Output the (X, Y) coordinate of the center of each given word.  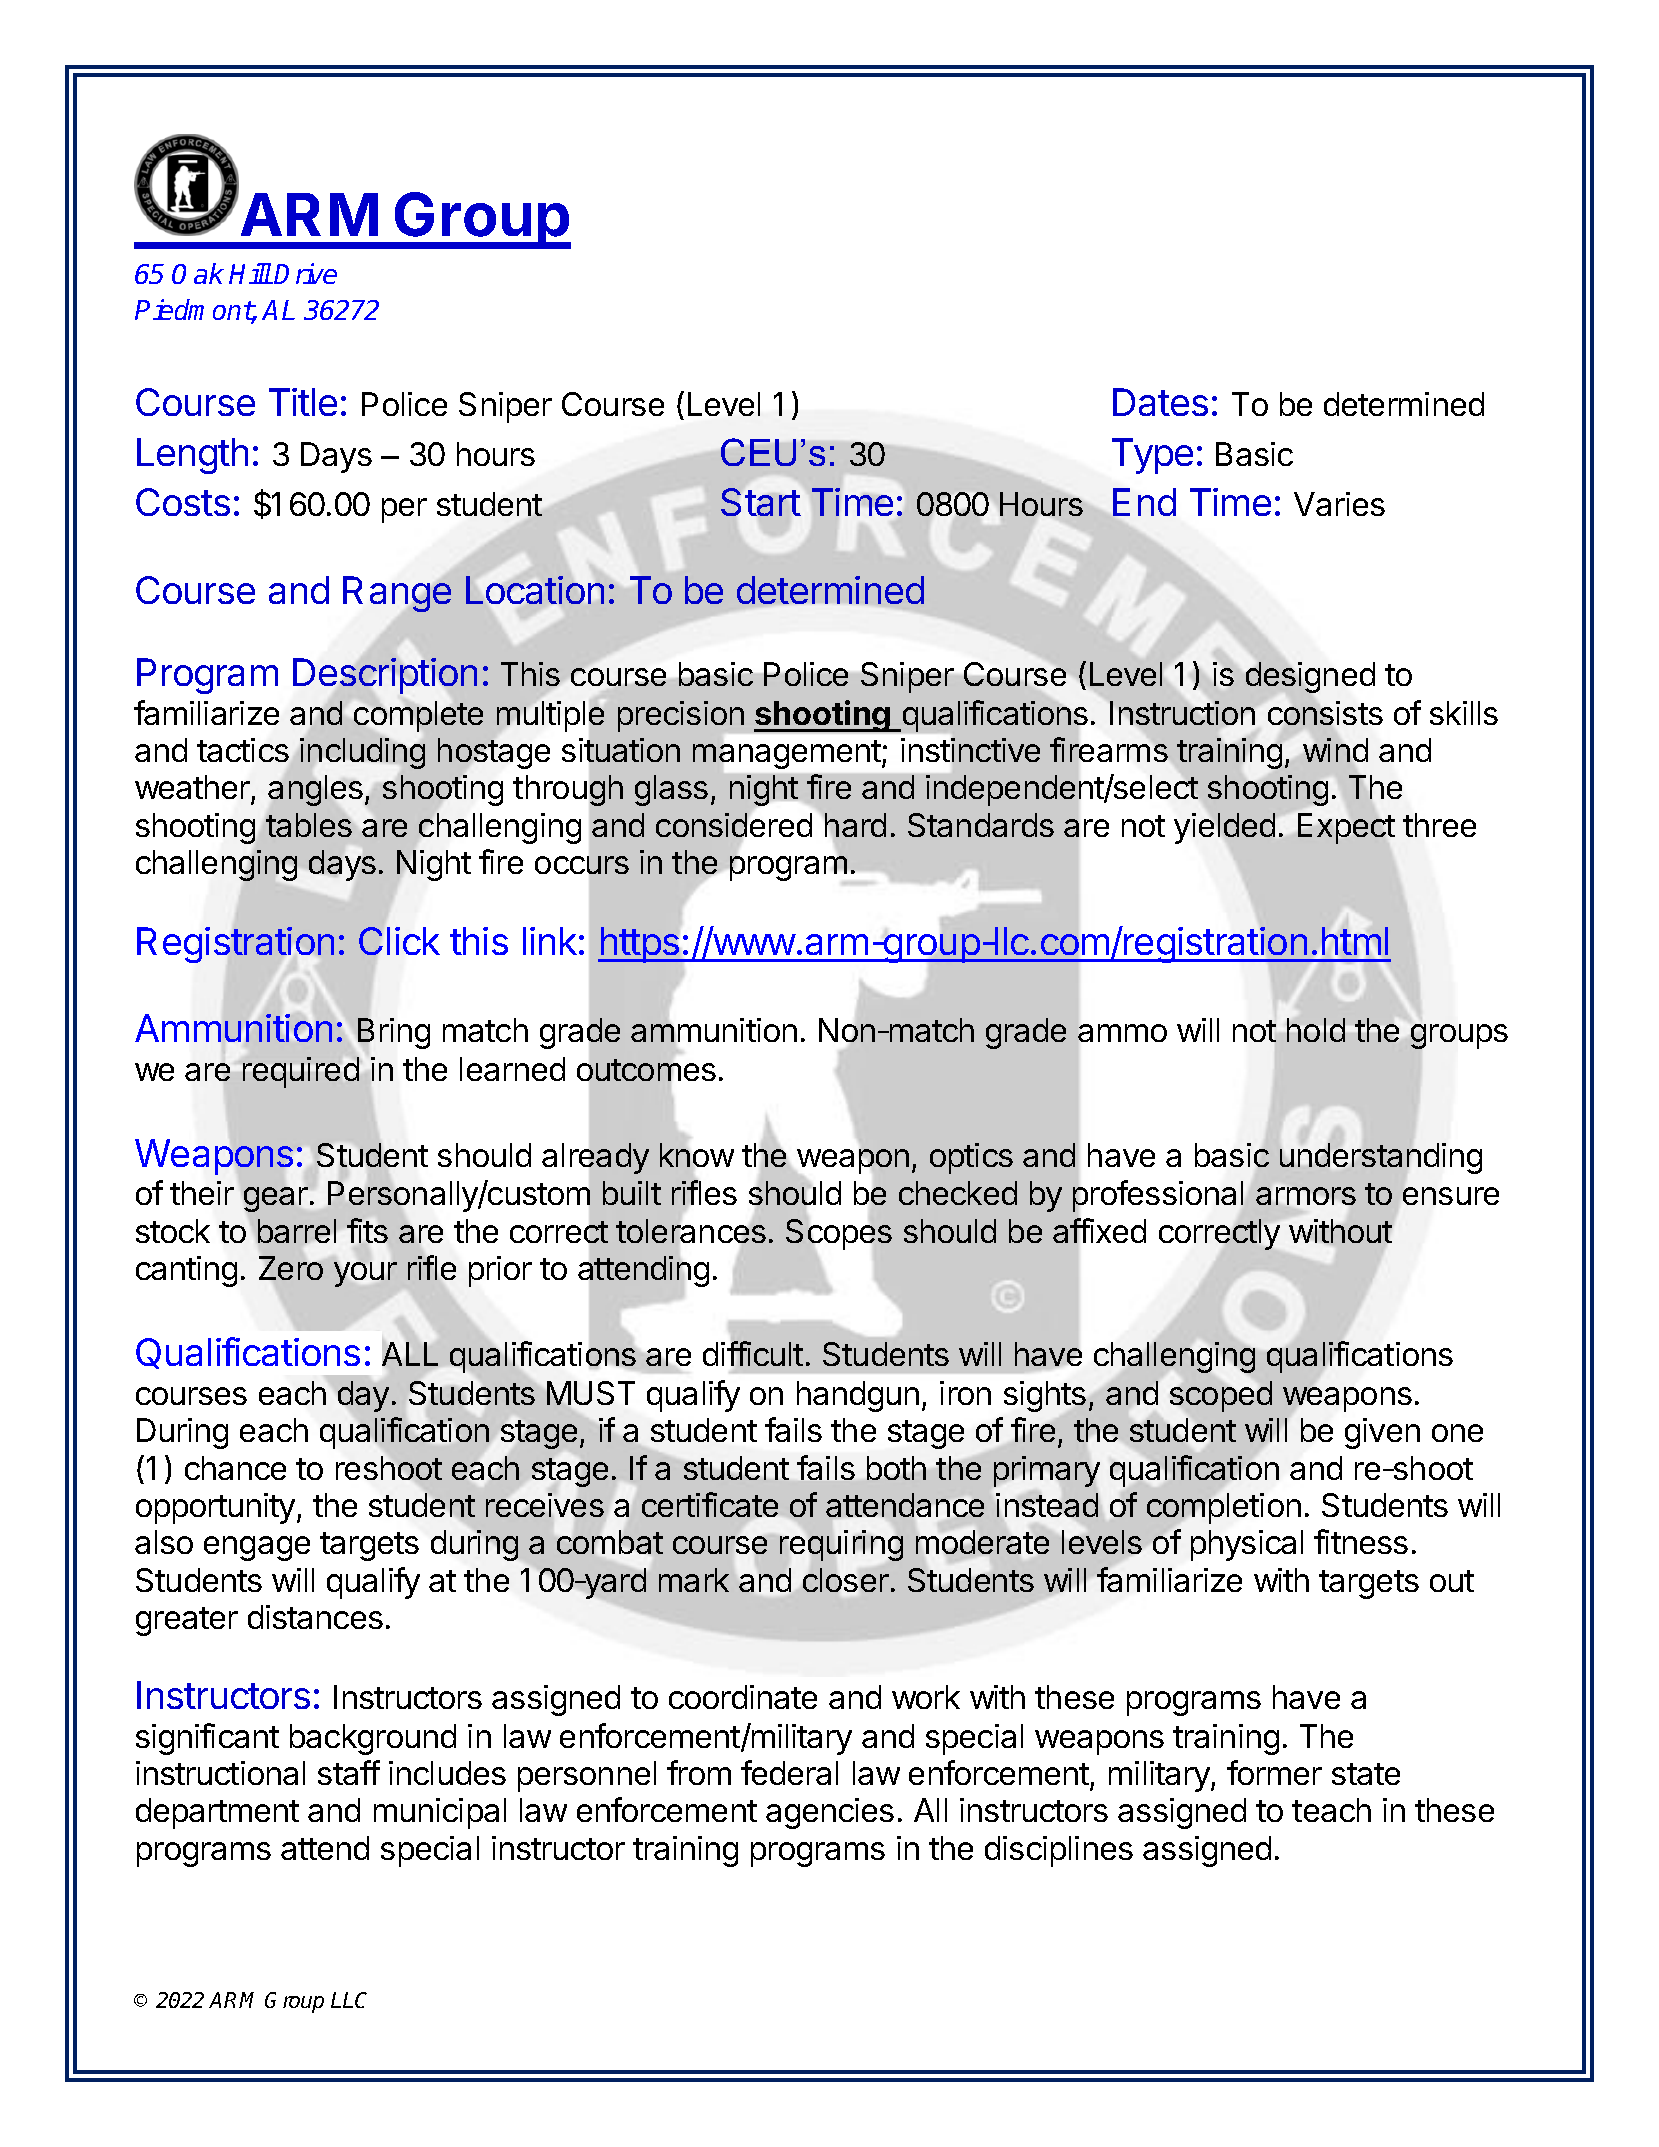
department (217, 1813)
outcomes (646, 1070)
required (301, 1072)
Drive (305, 273)
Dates (1160, 402)
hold (1316, 1030)
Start (761, 502)
